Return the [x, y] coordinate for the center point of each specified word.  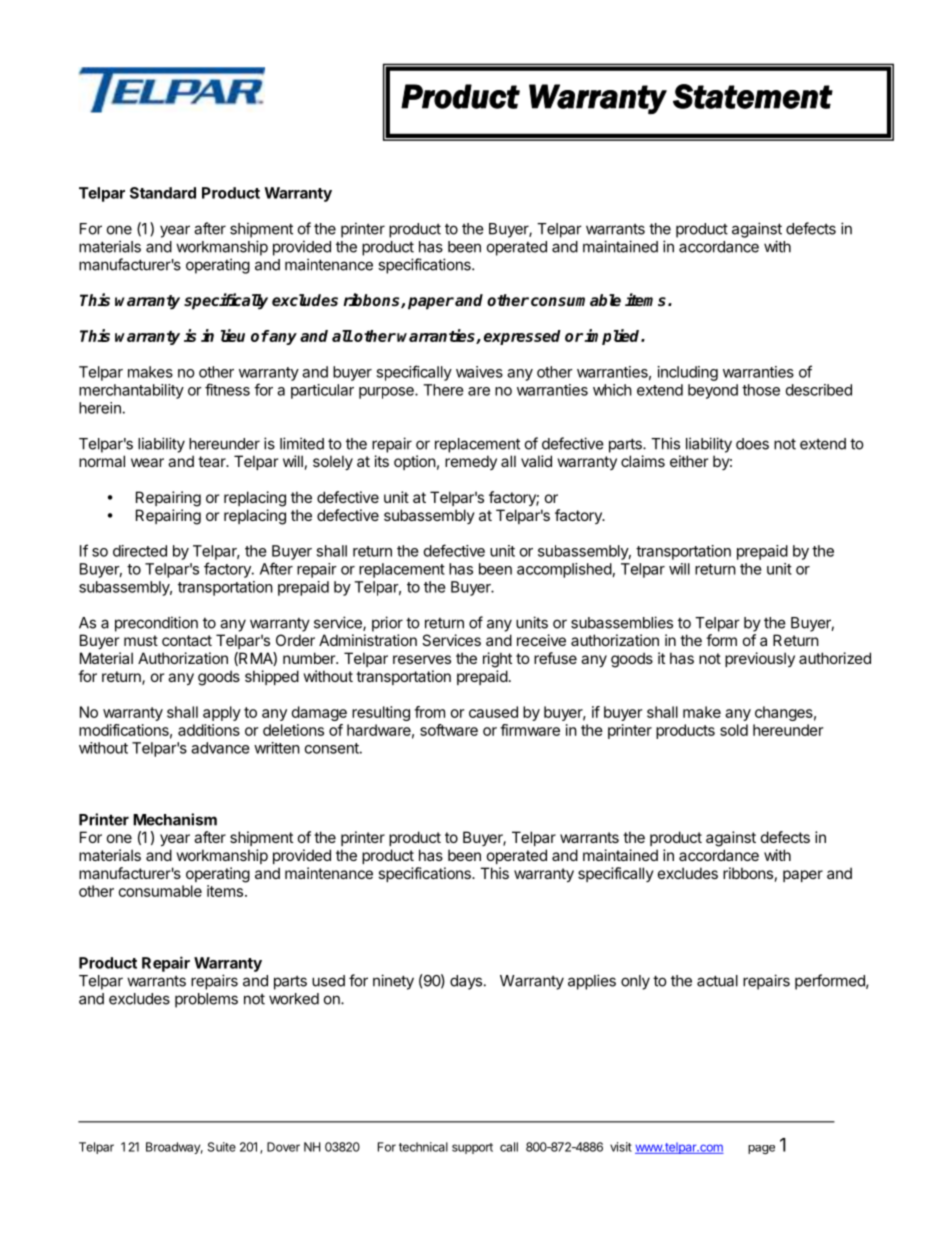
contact [187, 640]
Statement [753, 96]
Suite [222, 1147]
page [761, 1149]
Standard [163, 193]
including [688, 373]
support [472, 1148]
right [497, 660]
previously [760, 659]
